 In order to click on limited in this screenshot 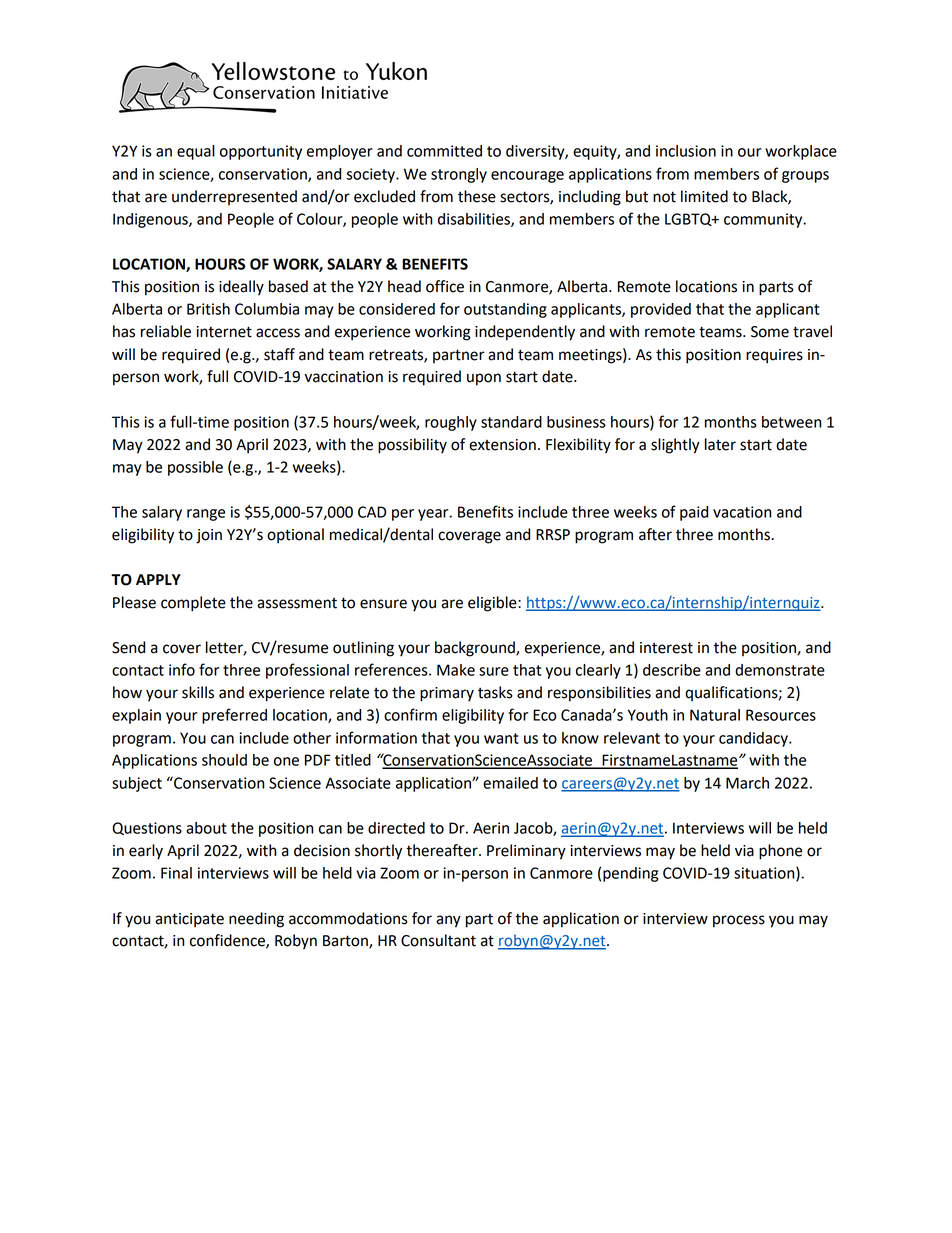, I will do `click(704, 196)`.
